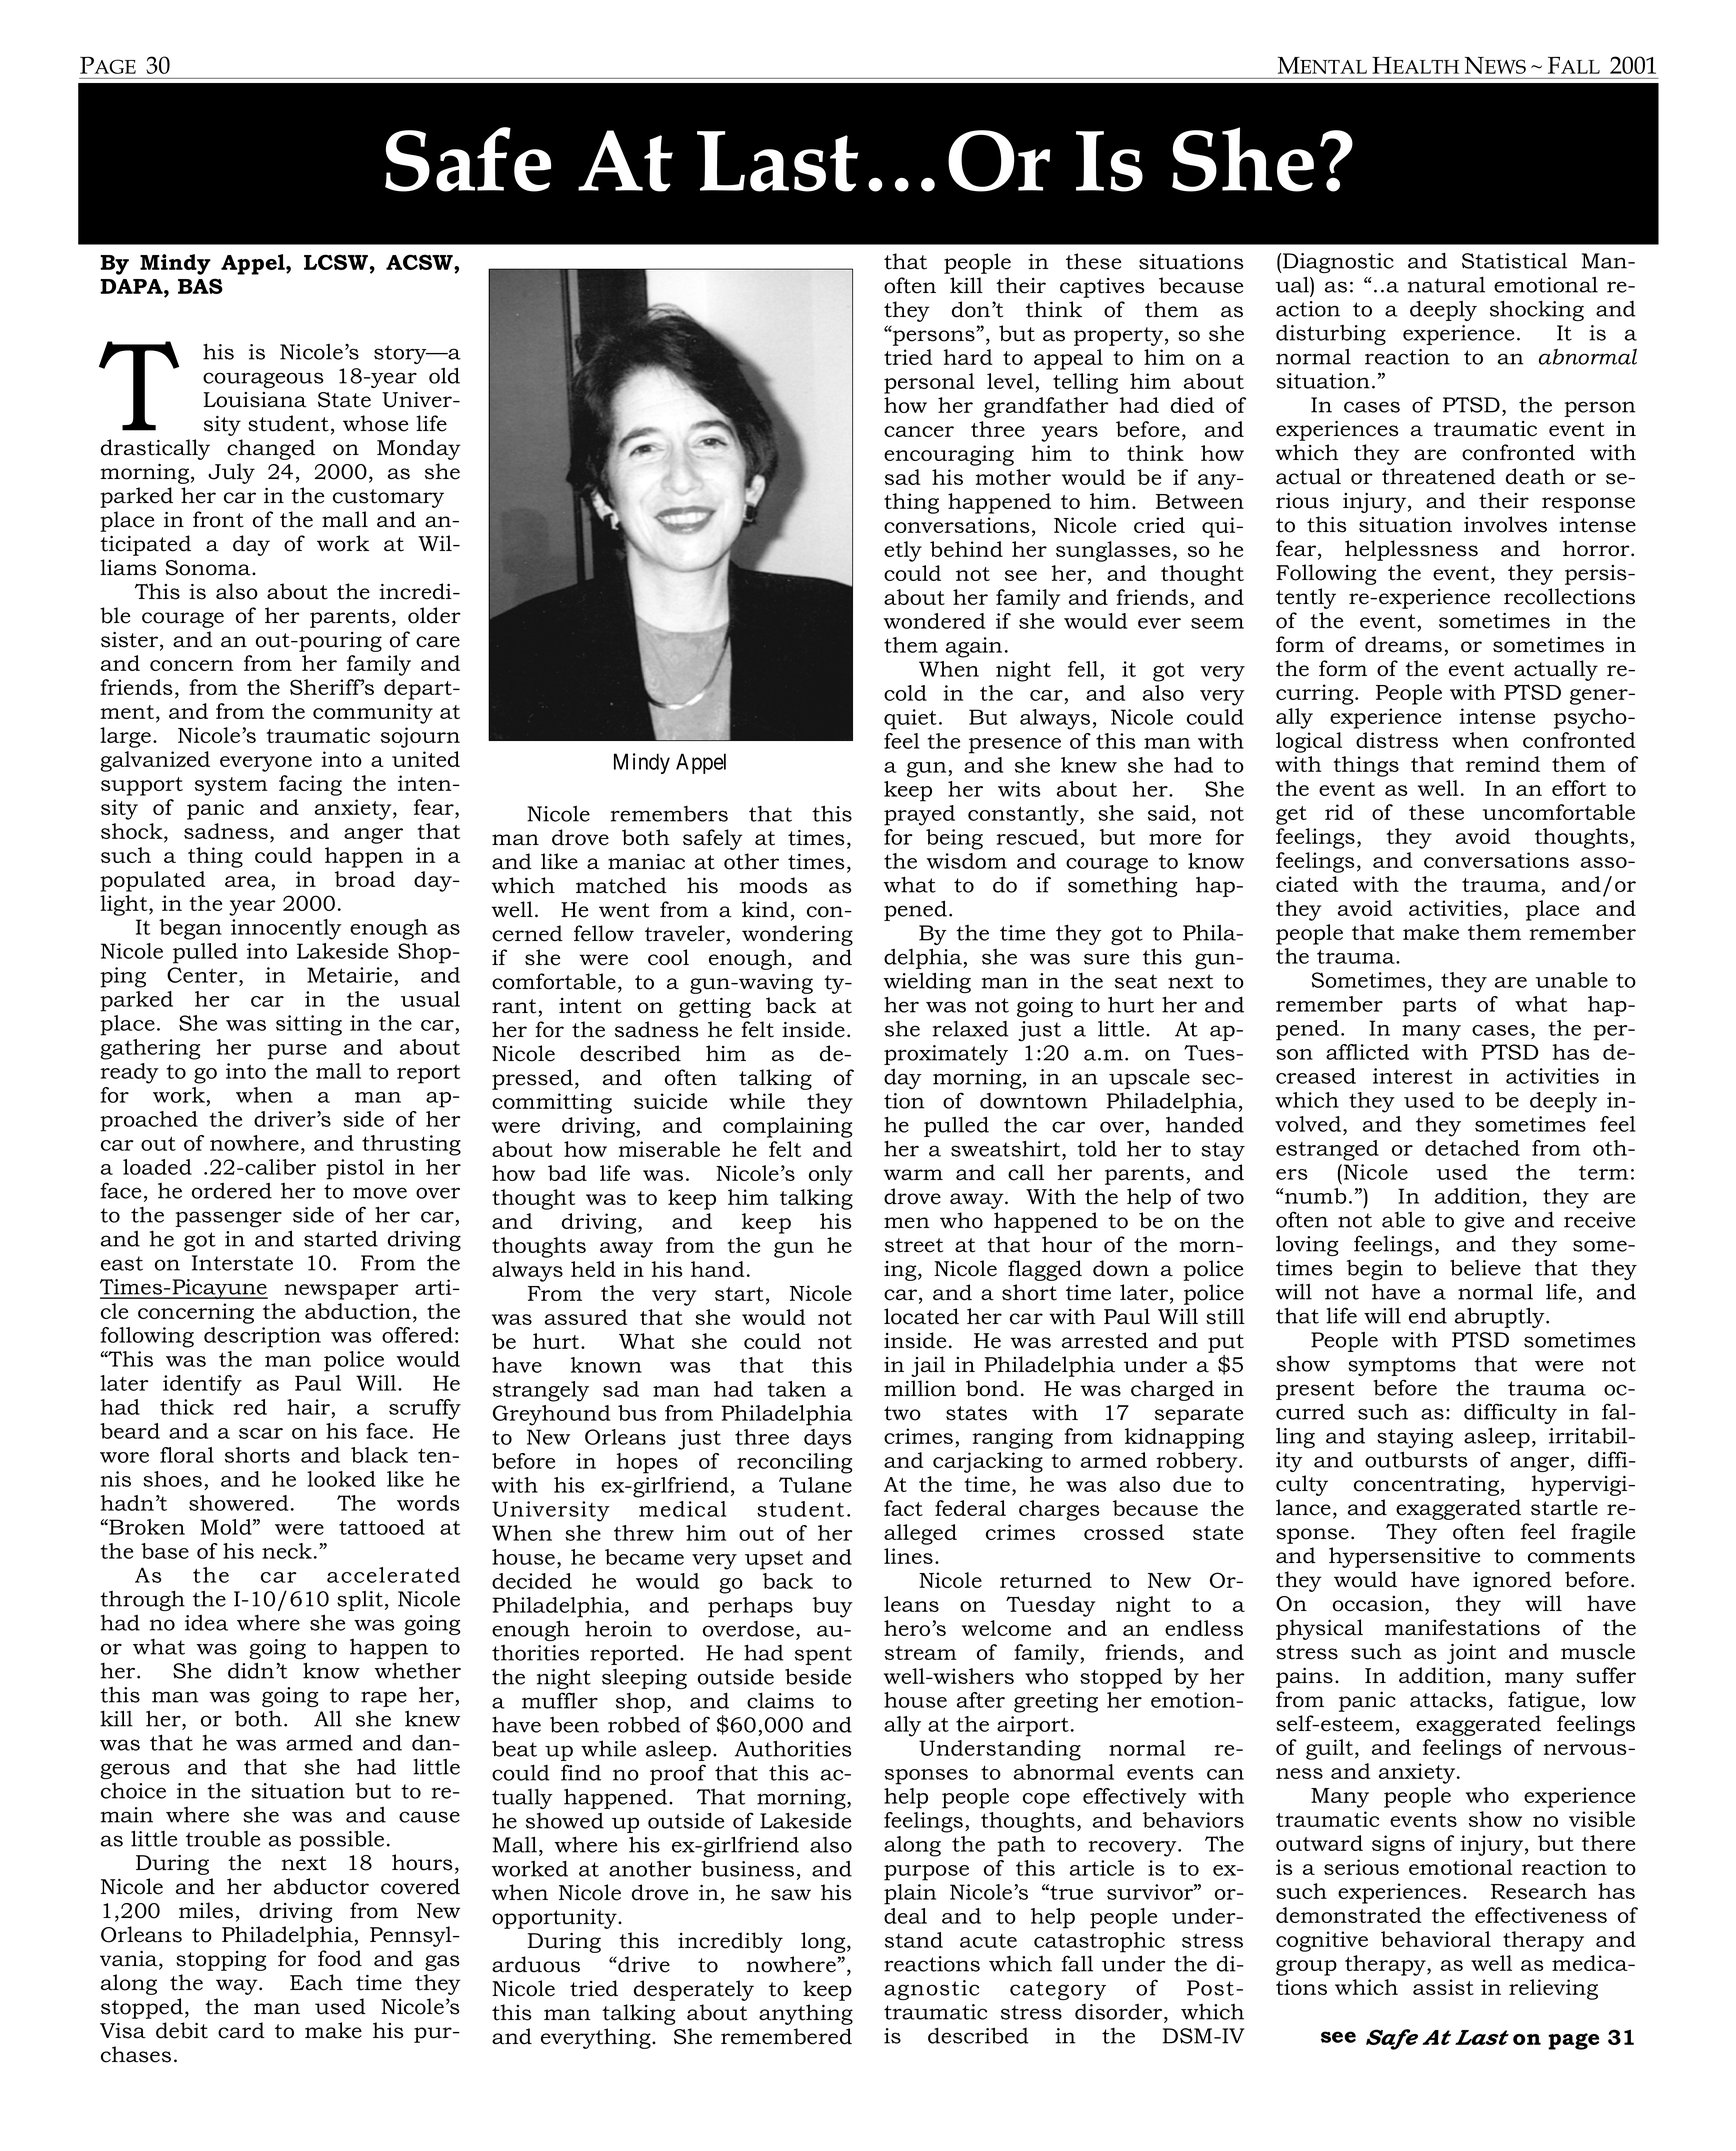 The image size is (1736, 2151). Describe the element at coordinates (968, 357) in the screenshot. I see `hard` at that location.
